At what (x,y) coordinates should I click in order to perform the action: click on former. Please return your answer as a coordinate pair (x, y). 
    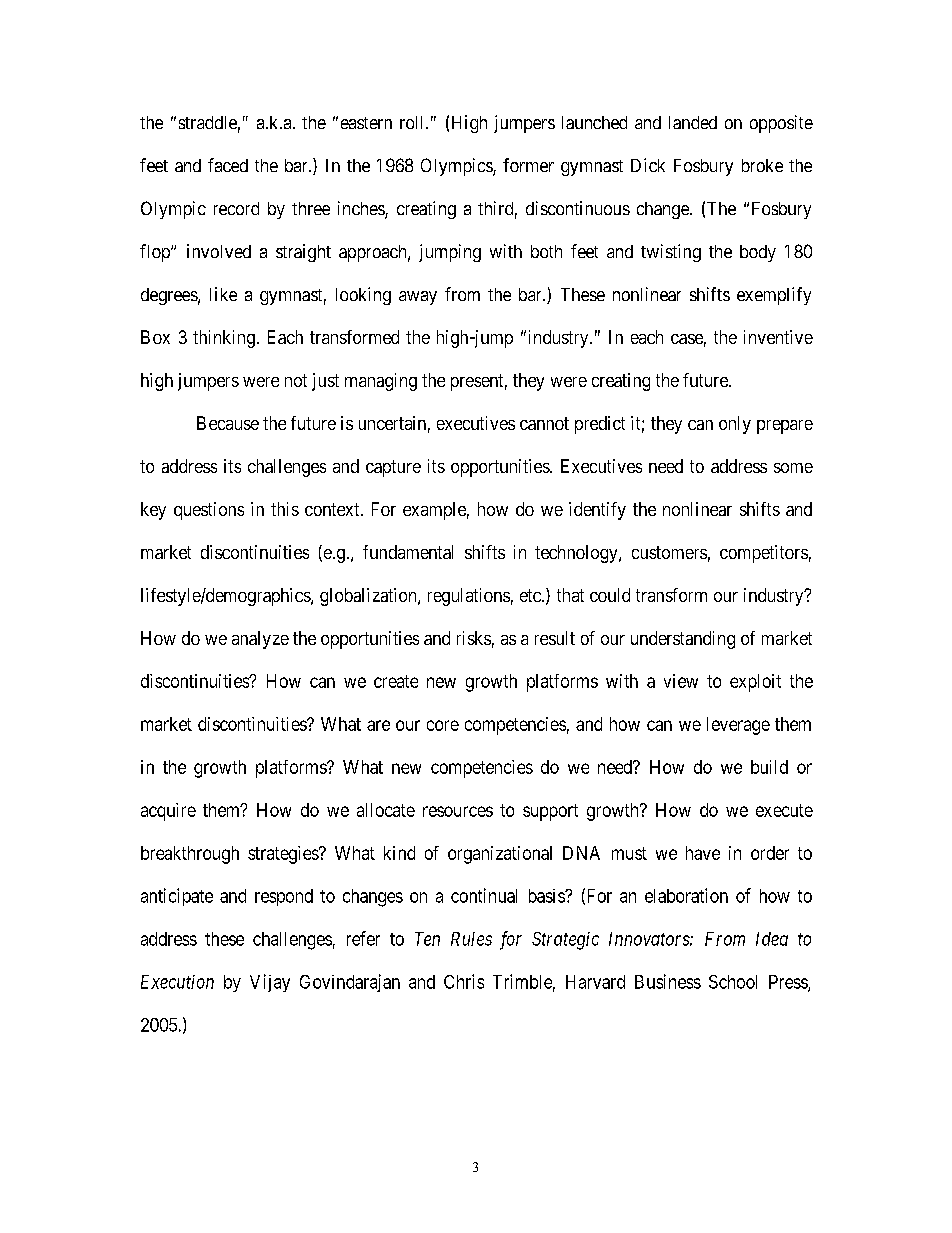
    Looking at the image, I should click on (528, 165).
